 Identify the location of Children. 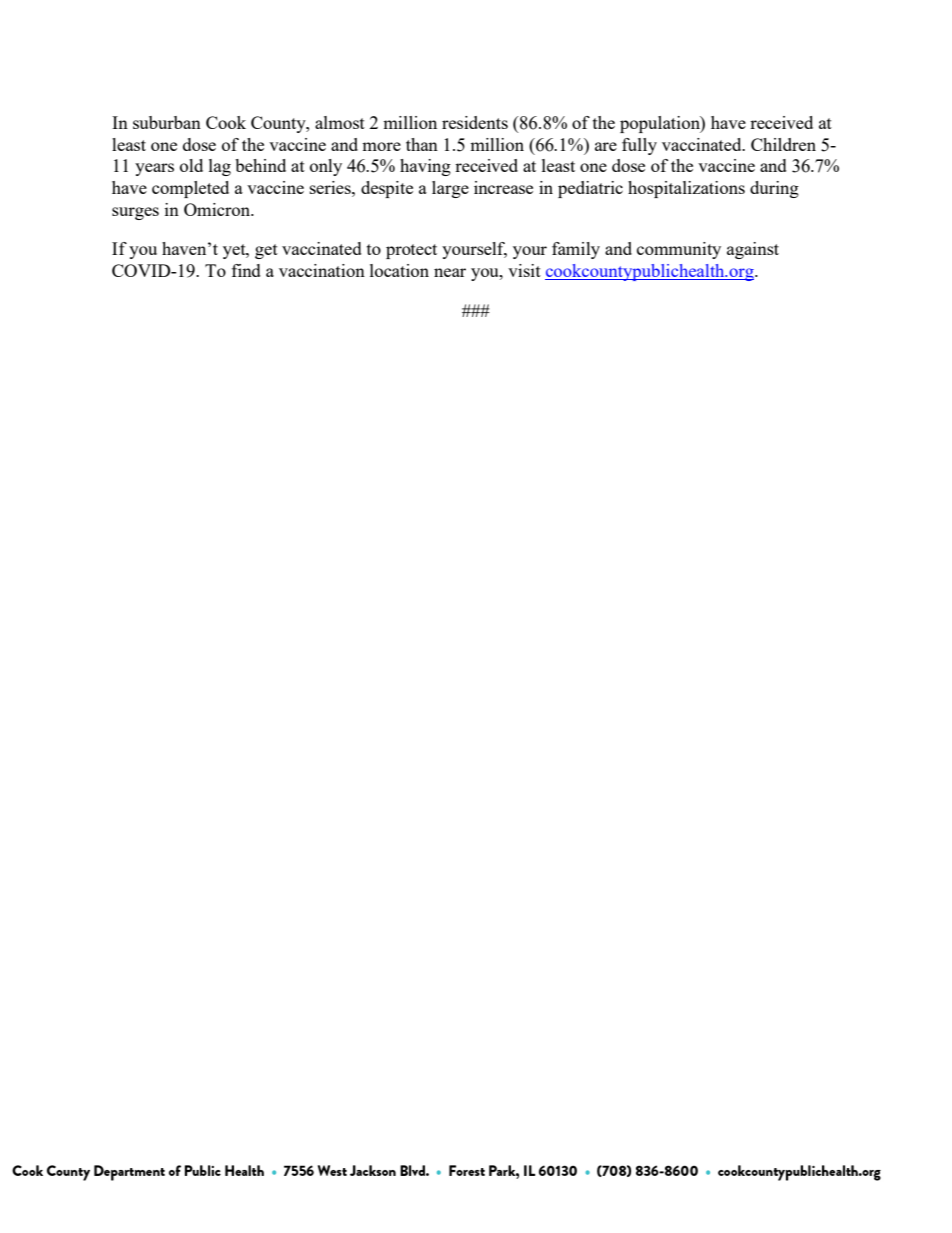
(783, 144).
